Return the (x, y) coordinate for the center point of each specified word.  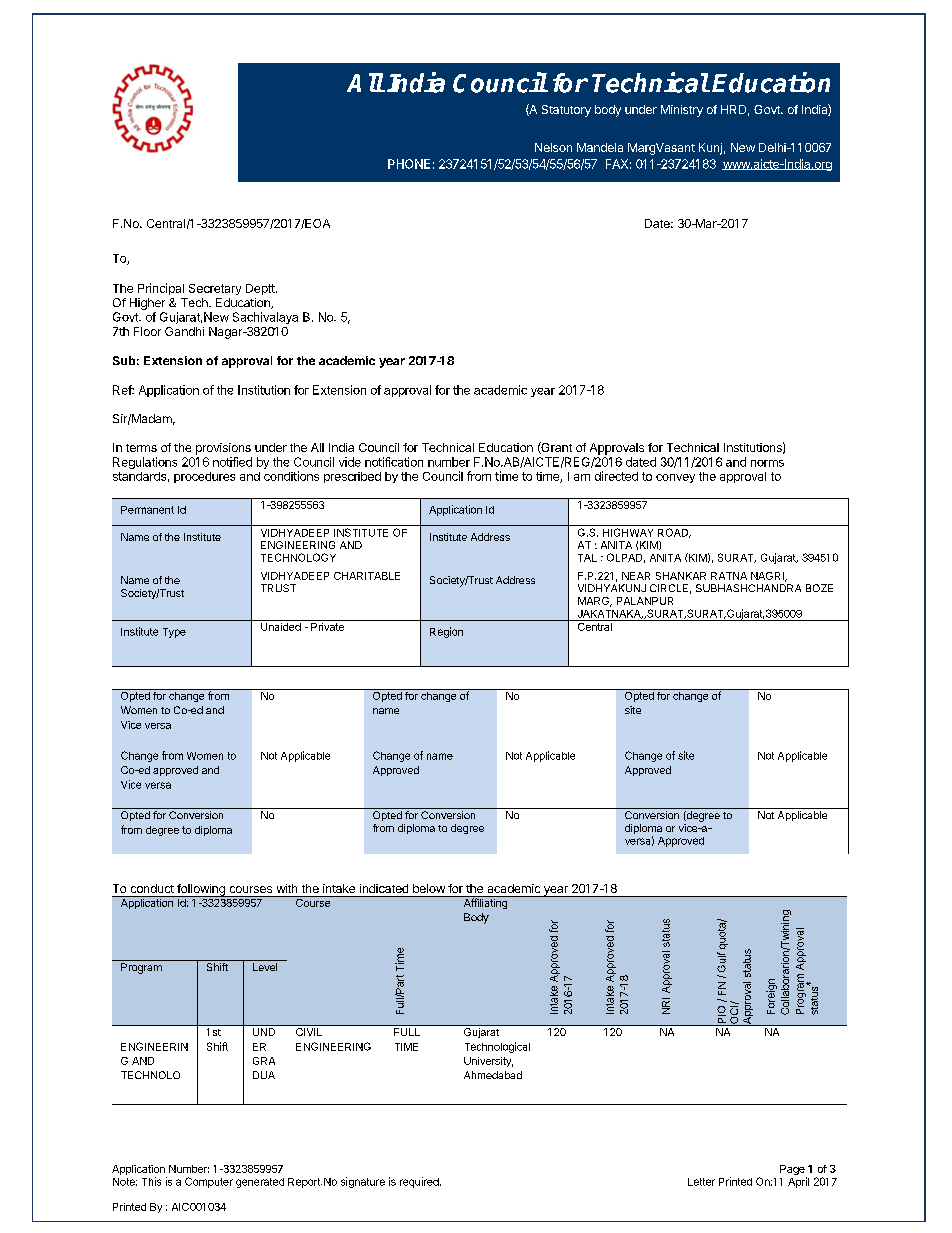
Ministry (682, 111)
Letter (701, 1182)
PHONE (409, 164)
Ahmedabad (493, 1075)
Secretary (215, 289)
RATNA (729, 576)
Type (174, 633)
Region (446, 632)
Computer (209, 1182)
